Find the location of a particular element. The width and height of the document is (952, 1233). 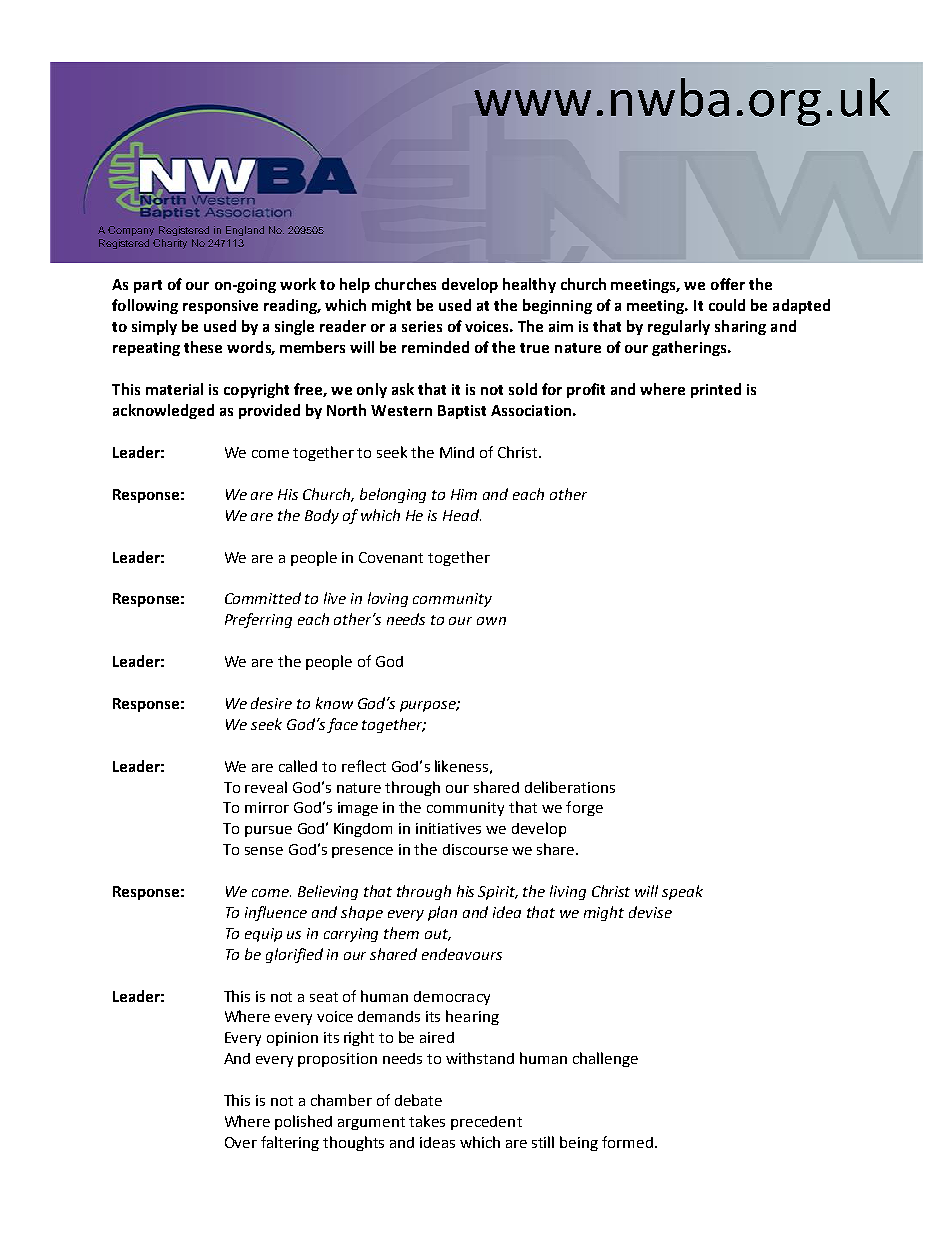

pursue is located at coordinates (268, 831).
